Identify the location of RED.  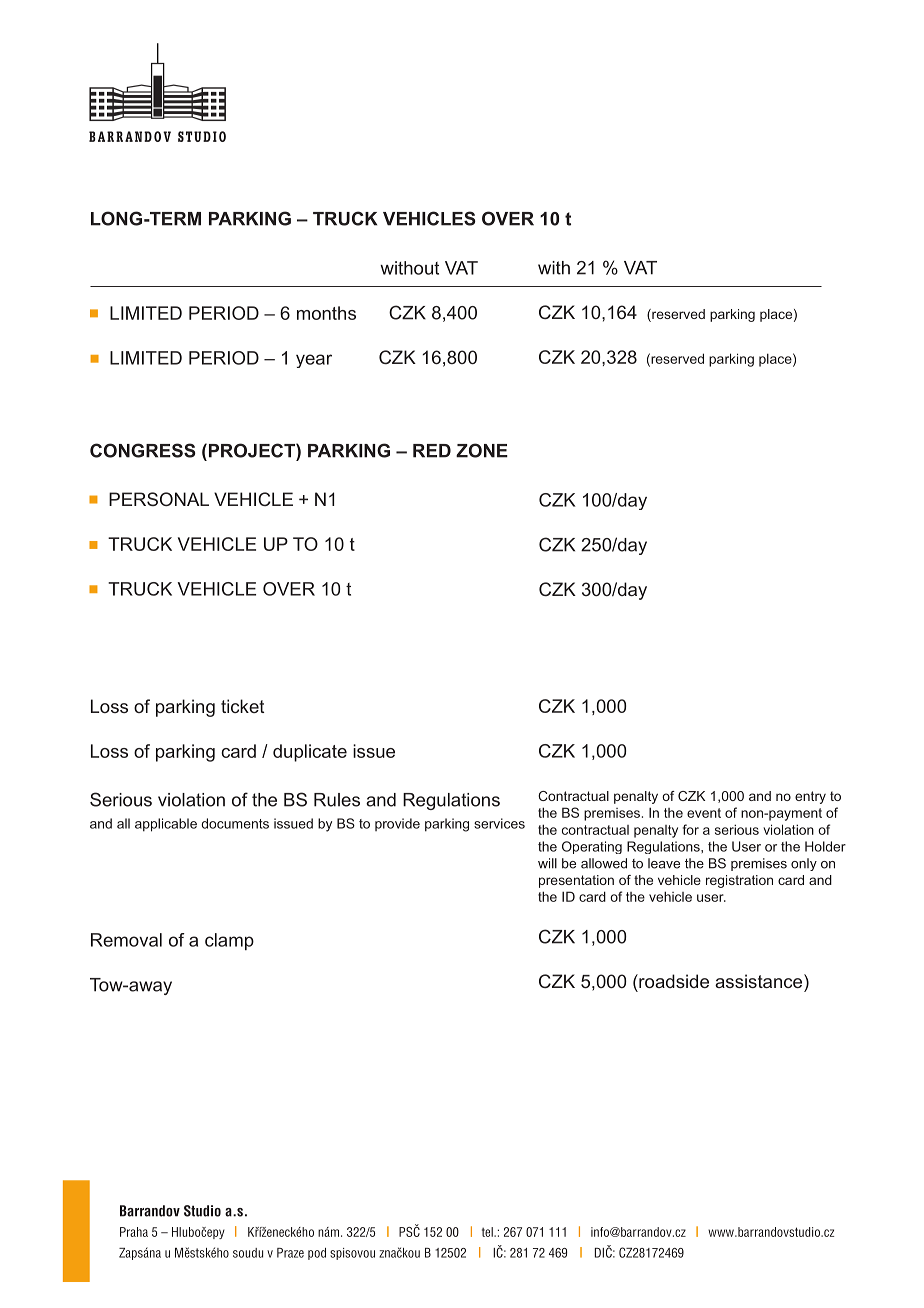
(432, 451).
